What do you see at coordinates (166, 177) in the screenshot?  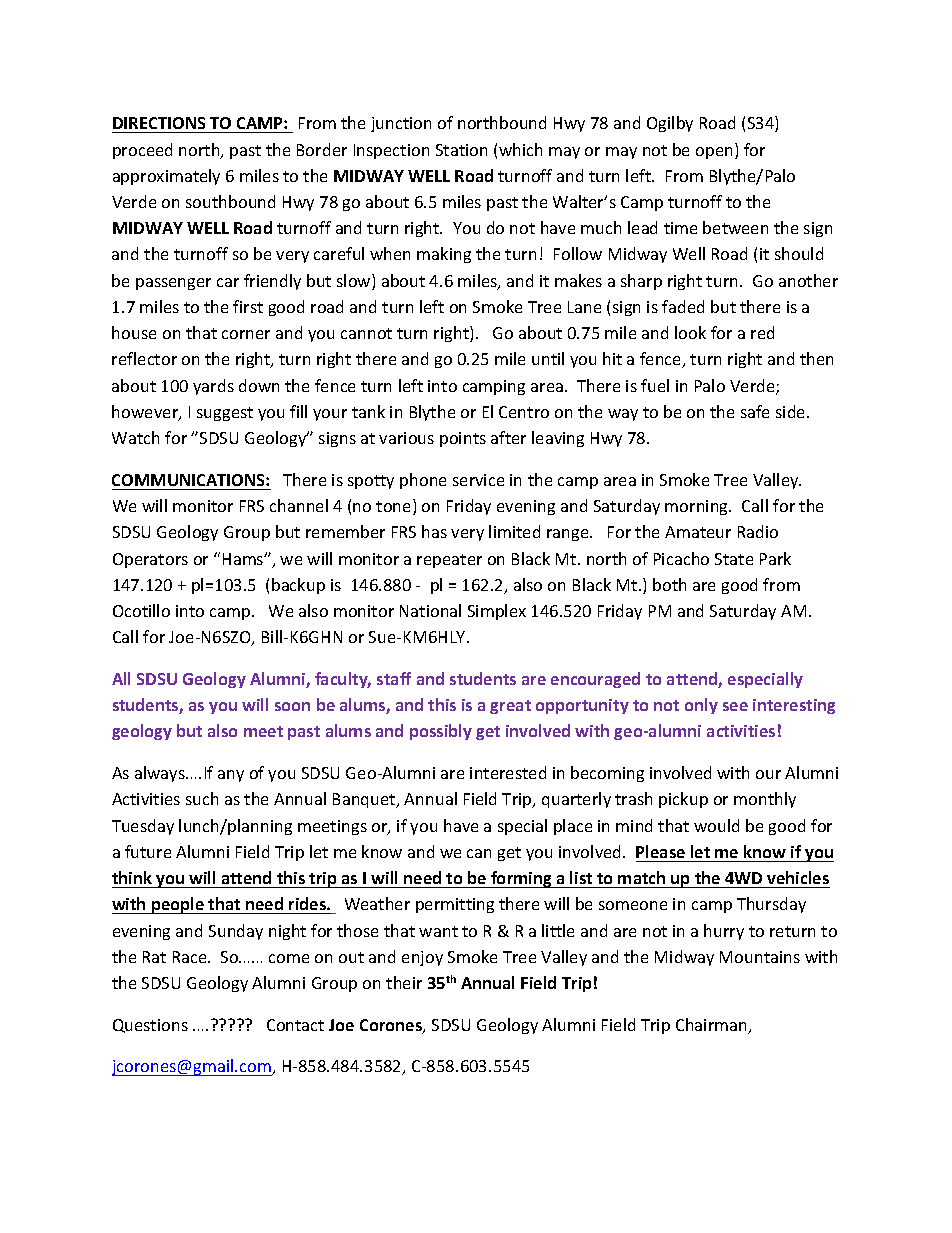 I see `approximately` at bounding box center [166, 177].
